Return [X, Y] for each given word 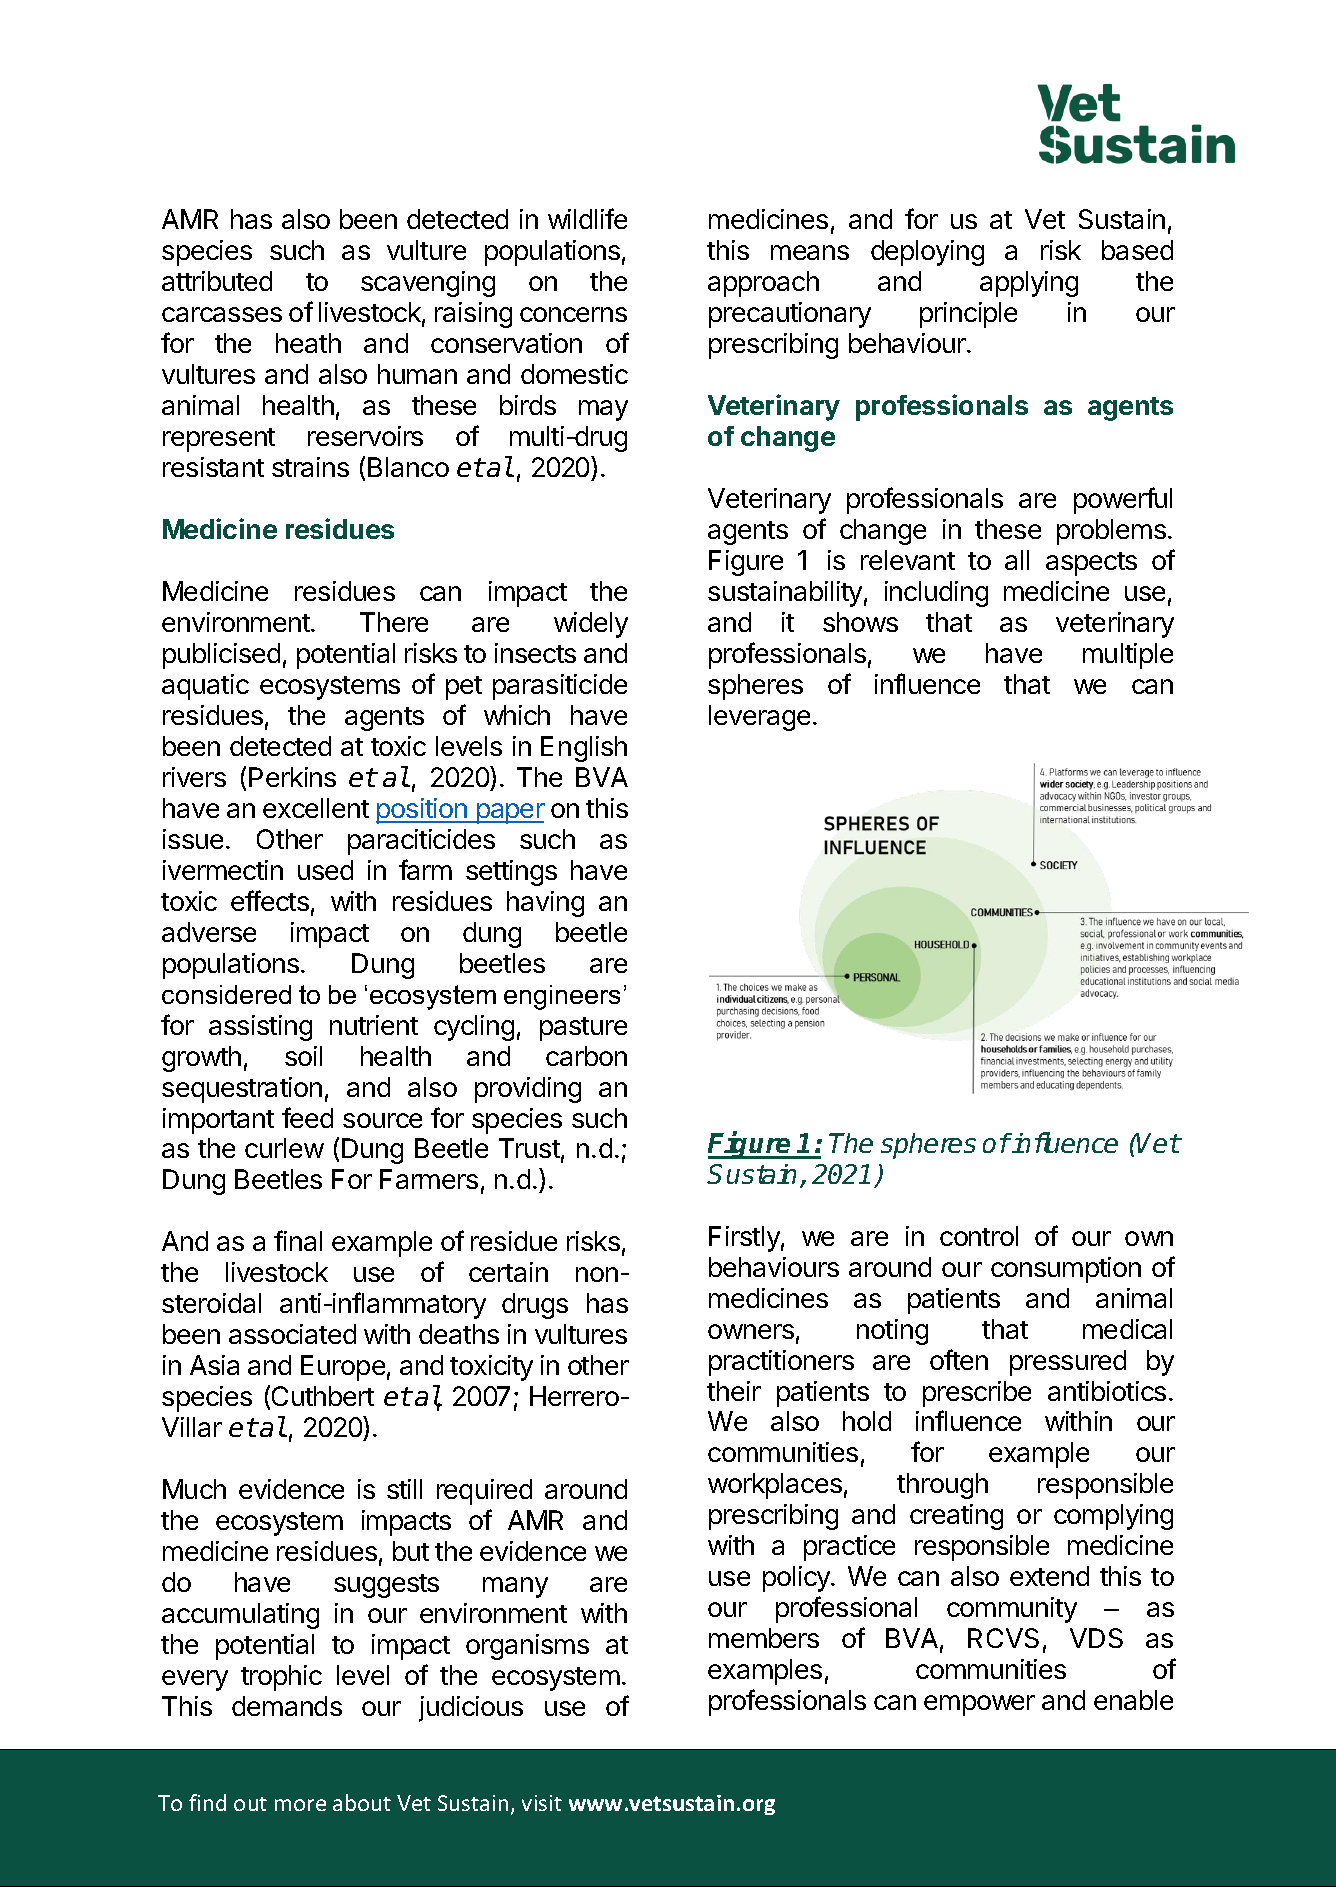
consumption [1066, 1270]
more [300, 1805]
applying [1029, 284]
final [298, 1240]
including [936, 594]
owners [751, 1331]
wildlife [587, 218]
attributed [217, 281]
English [584, 749]
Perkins [292, 777]
